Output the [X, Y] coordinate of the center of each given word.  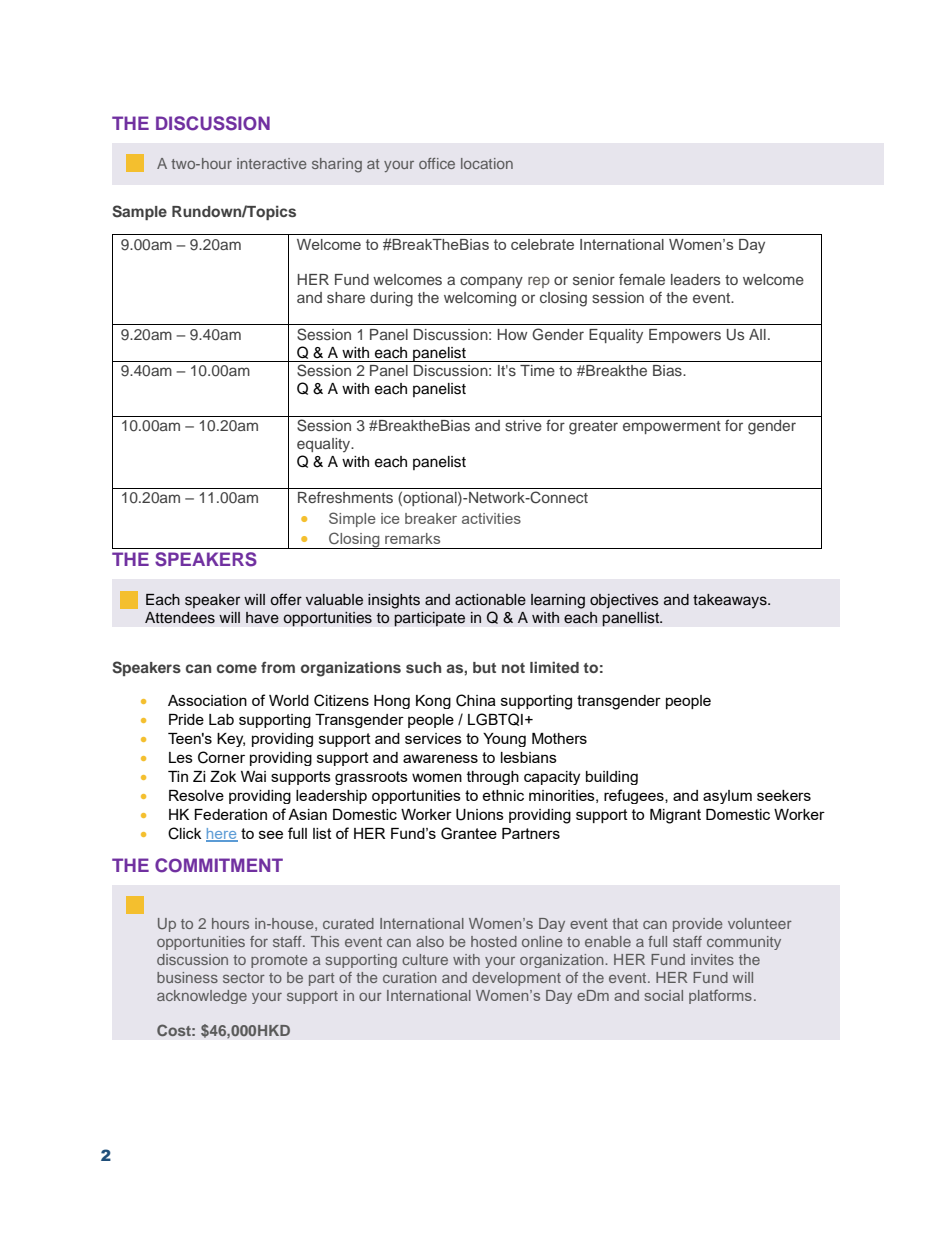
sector [244, 978]
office [437, 163]
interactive [271, 163]
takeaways [731, 601]
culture [425, 959]
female [642, 279]
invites [712, 959]
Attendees [180, 618]
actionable [490, 600]
